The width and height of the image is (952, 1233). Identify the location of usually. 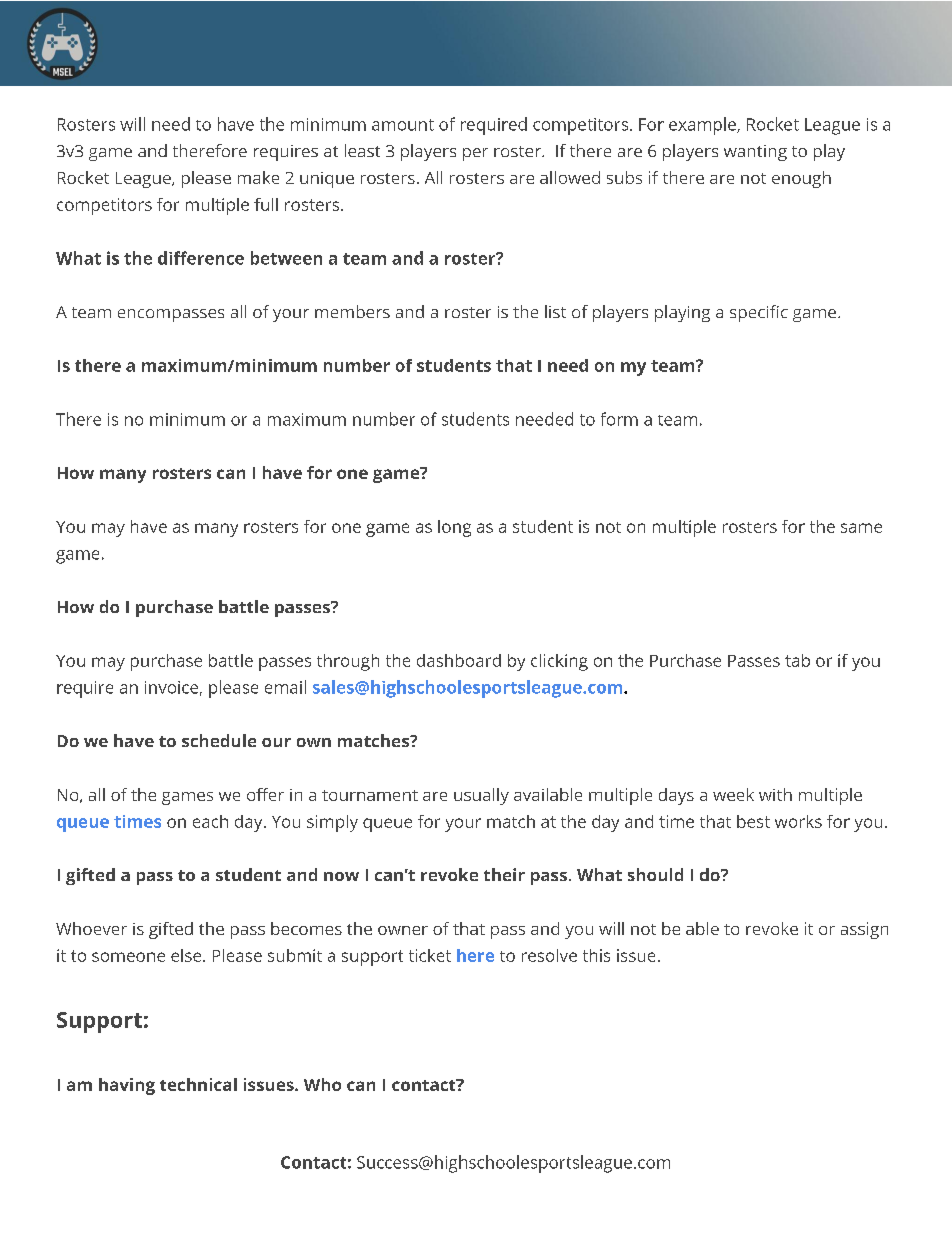
(481, 796).
